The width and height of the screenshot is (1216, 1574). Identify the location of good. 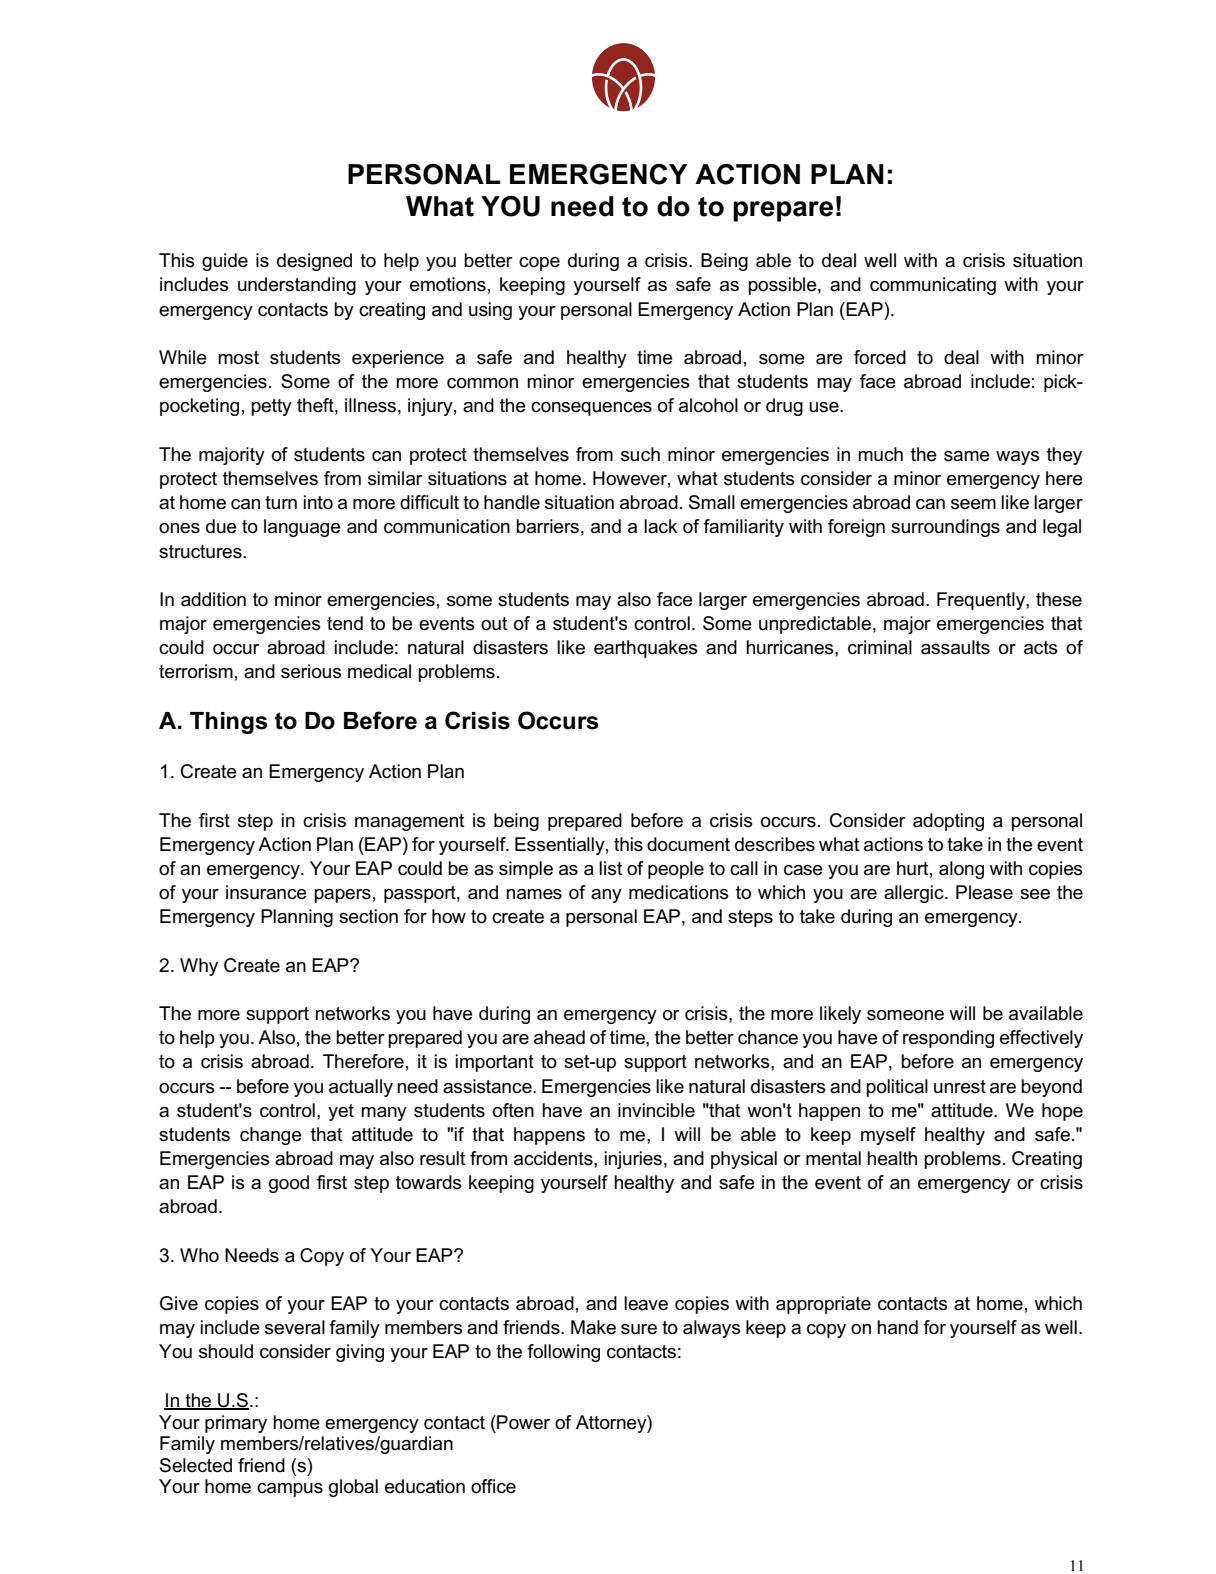
(289, 1184).
